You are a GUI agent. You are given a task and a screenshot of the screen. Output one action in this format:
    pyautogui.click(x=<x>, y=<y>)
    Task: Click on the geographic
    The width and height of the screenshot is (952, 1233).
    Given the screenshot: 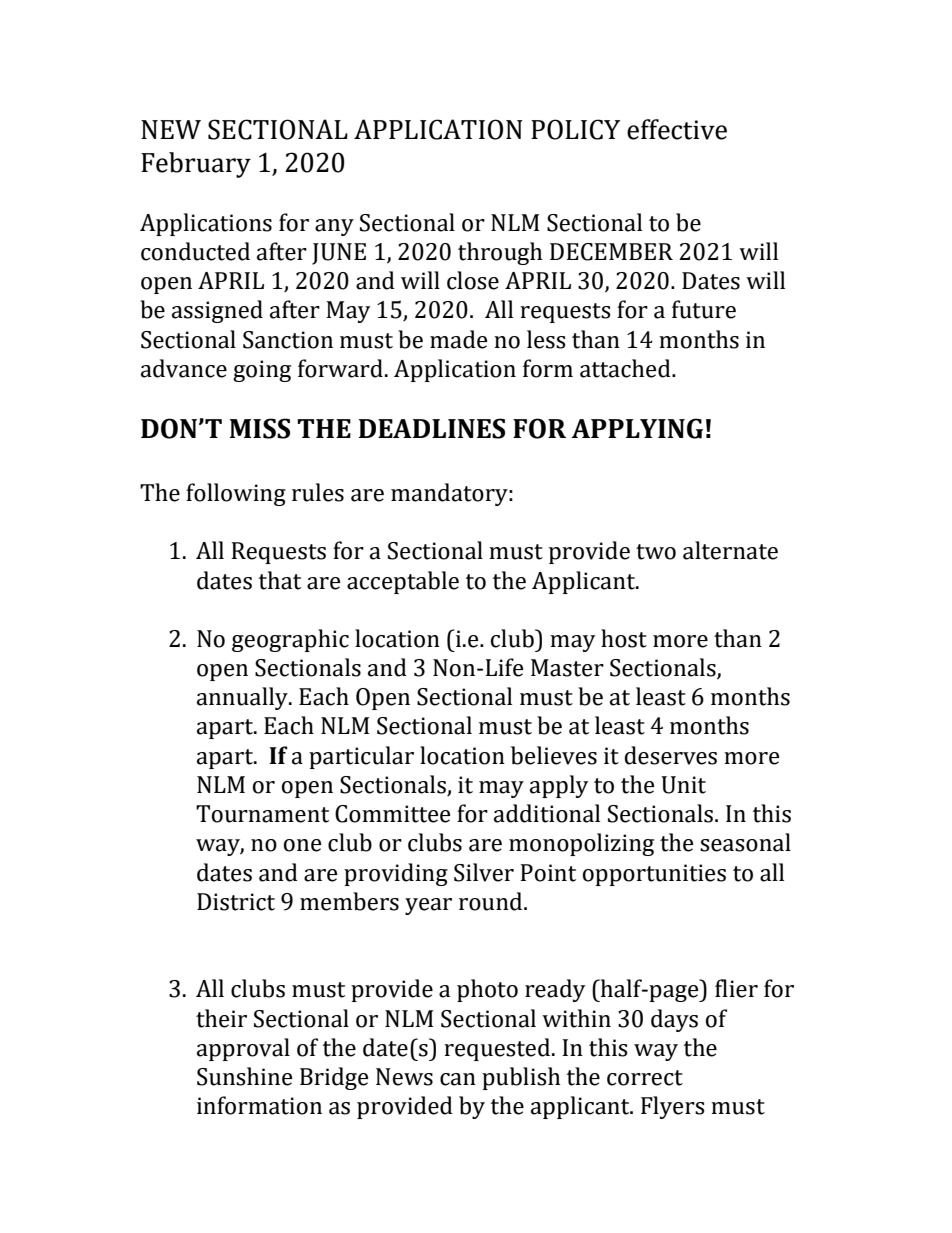 What is the action you would take?
    pyautogui.click(x=290, y=640)
